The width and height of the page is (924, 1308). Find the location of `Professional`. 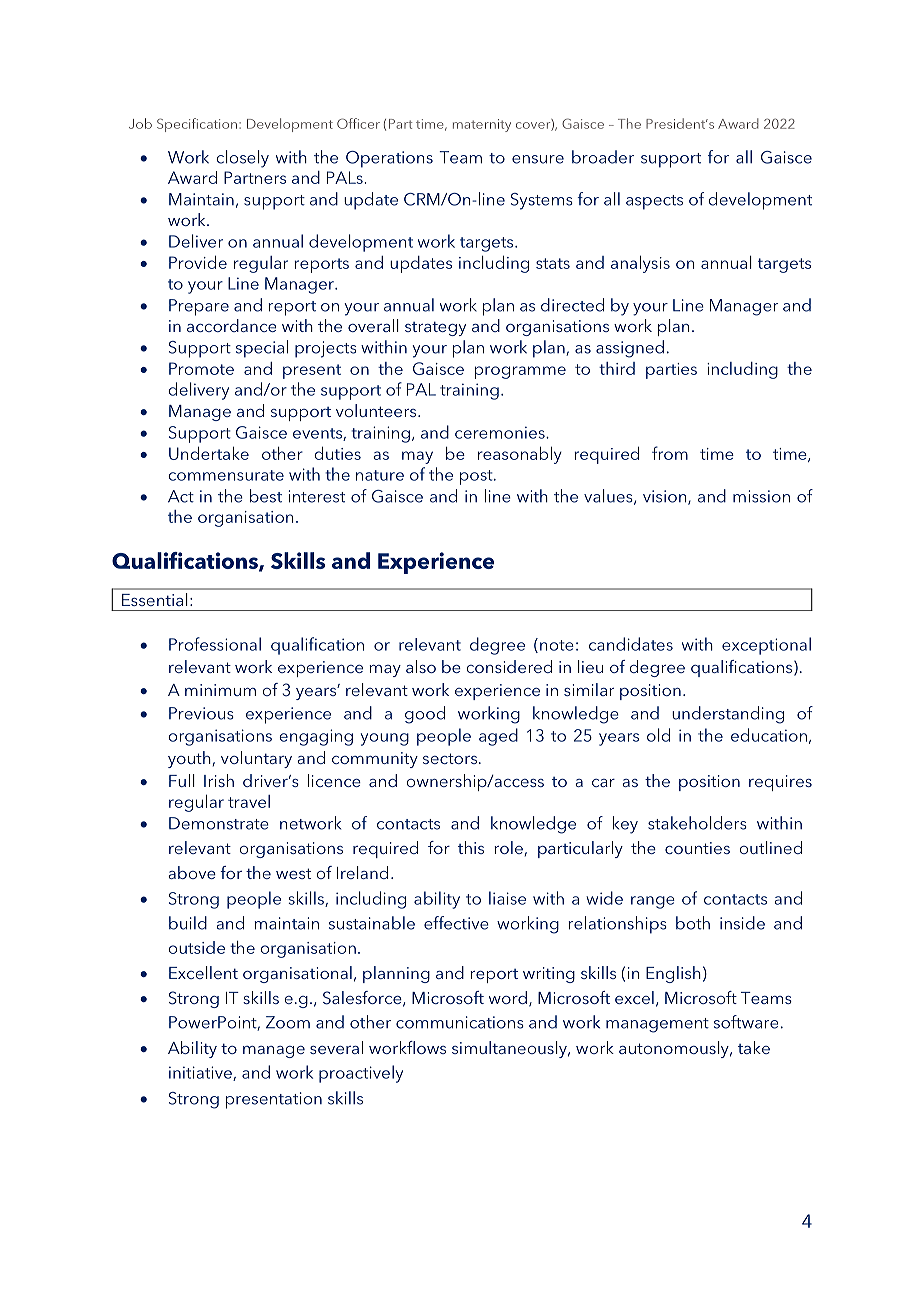

Professional is located at coordinates (215, 644).
